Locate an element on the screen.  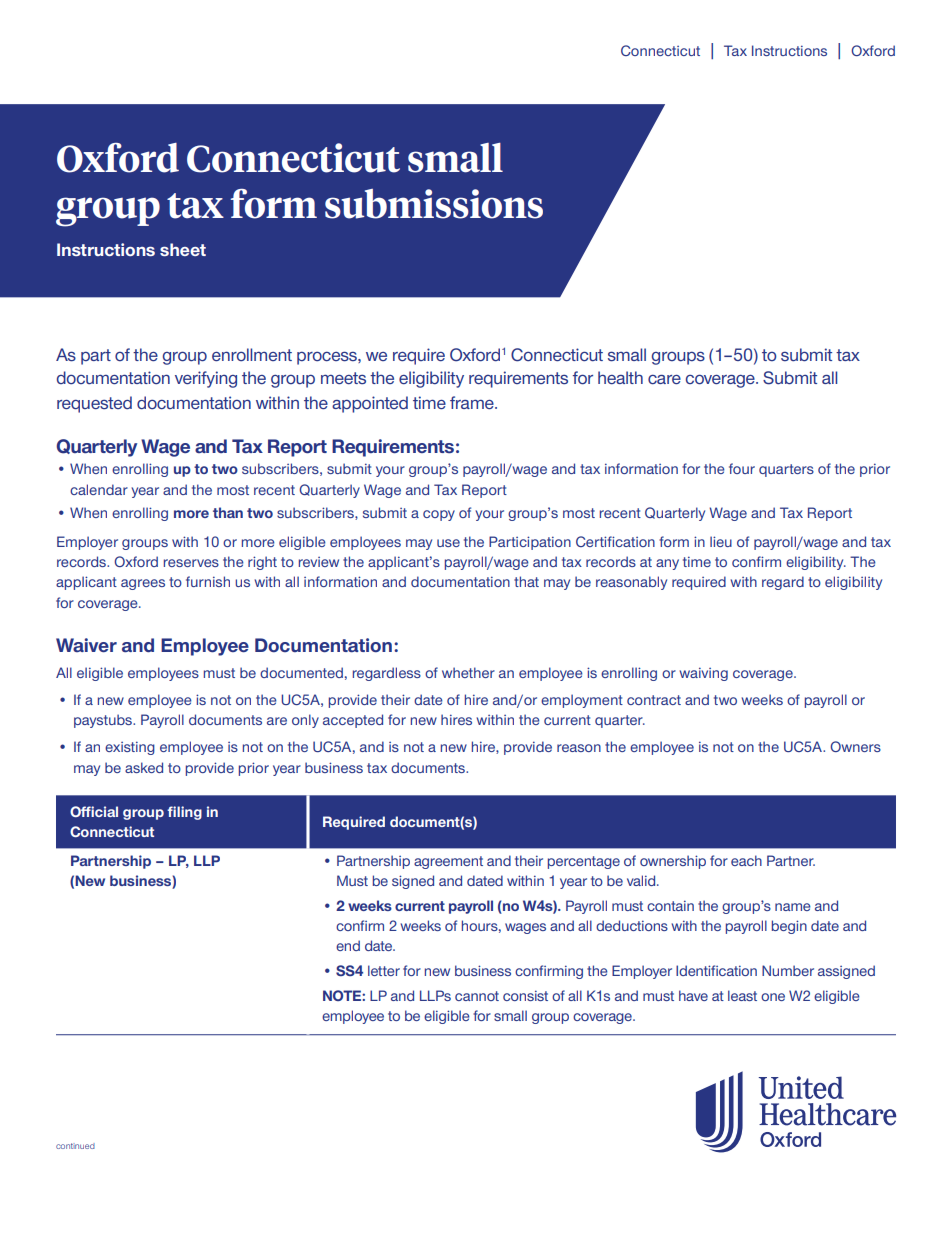
submissions is located at coordinates (434, 204).
